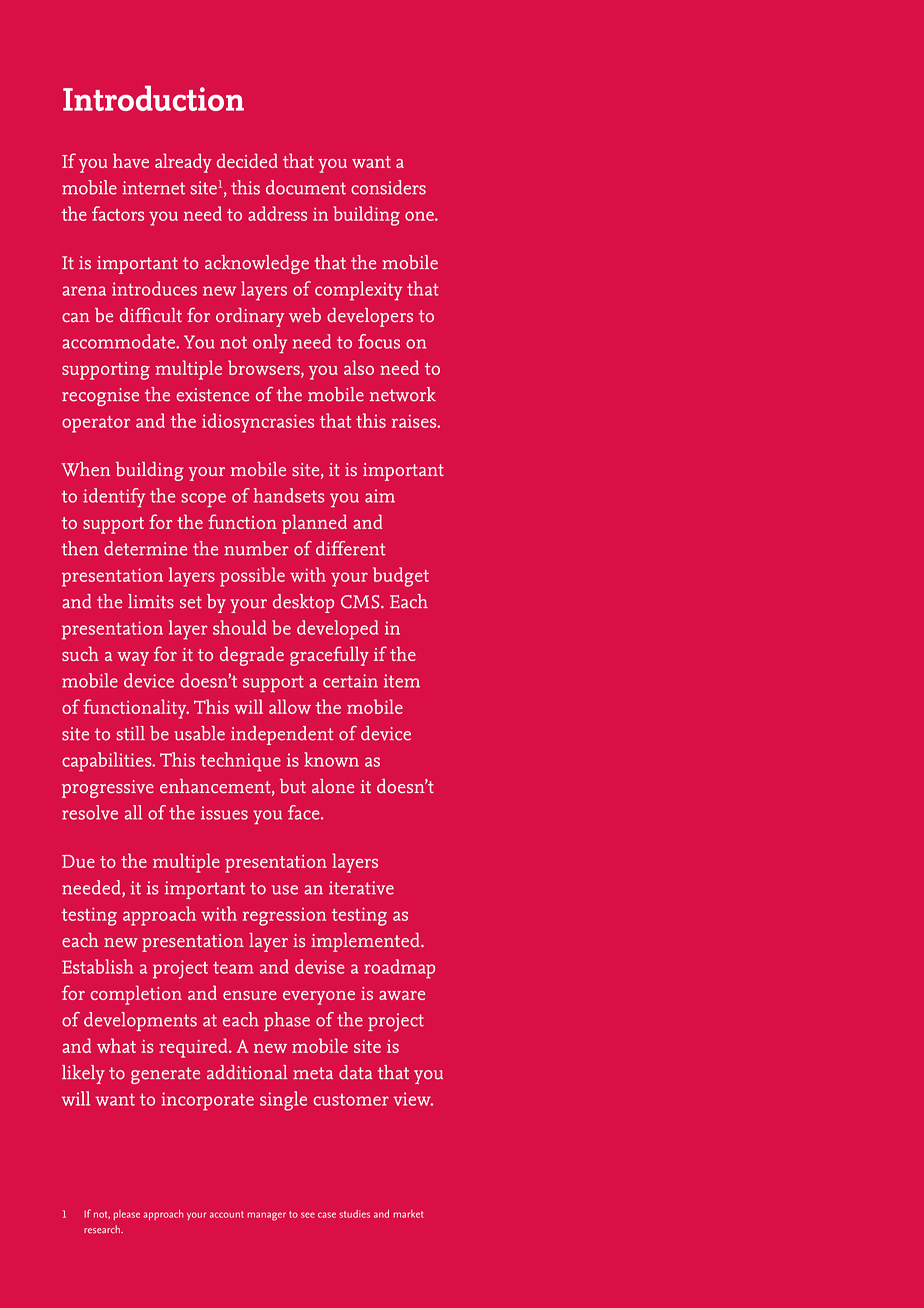 The width and height of the page is (924, 1308). I want to click on way, so click(133, 659).
